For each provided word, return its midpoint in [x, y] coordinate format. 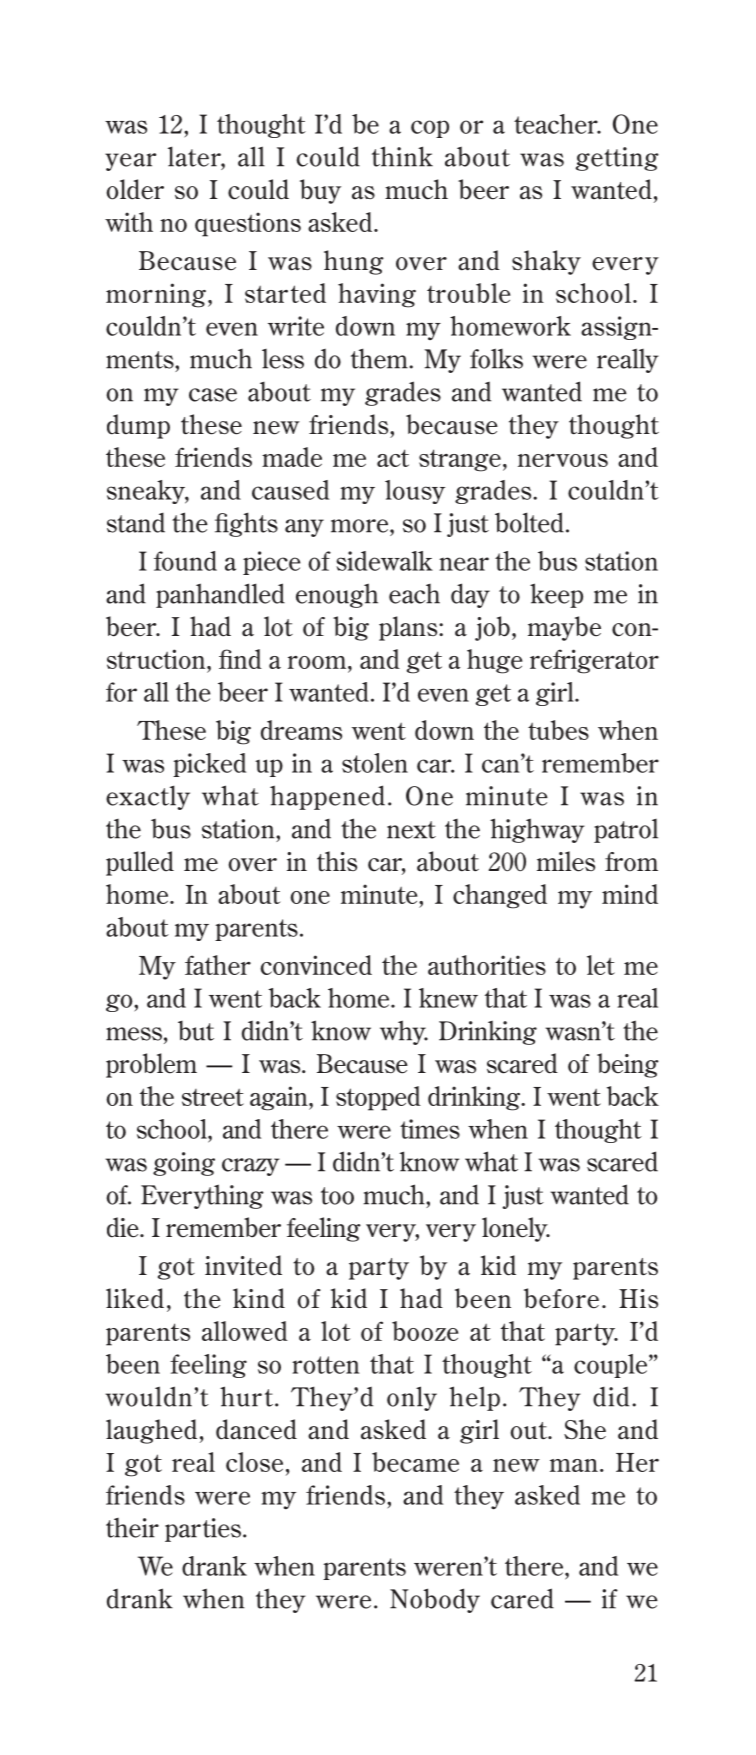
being [628, 1065]
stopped [378, 1098]
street [213, 1097]
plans [409, 628]
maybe [564, 628]
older [135, 189]
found [185, 561]
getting [617, 159]
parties [204, 1530]
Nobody [435, 1600]
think [402, 156]
